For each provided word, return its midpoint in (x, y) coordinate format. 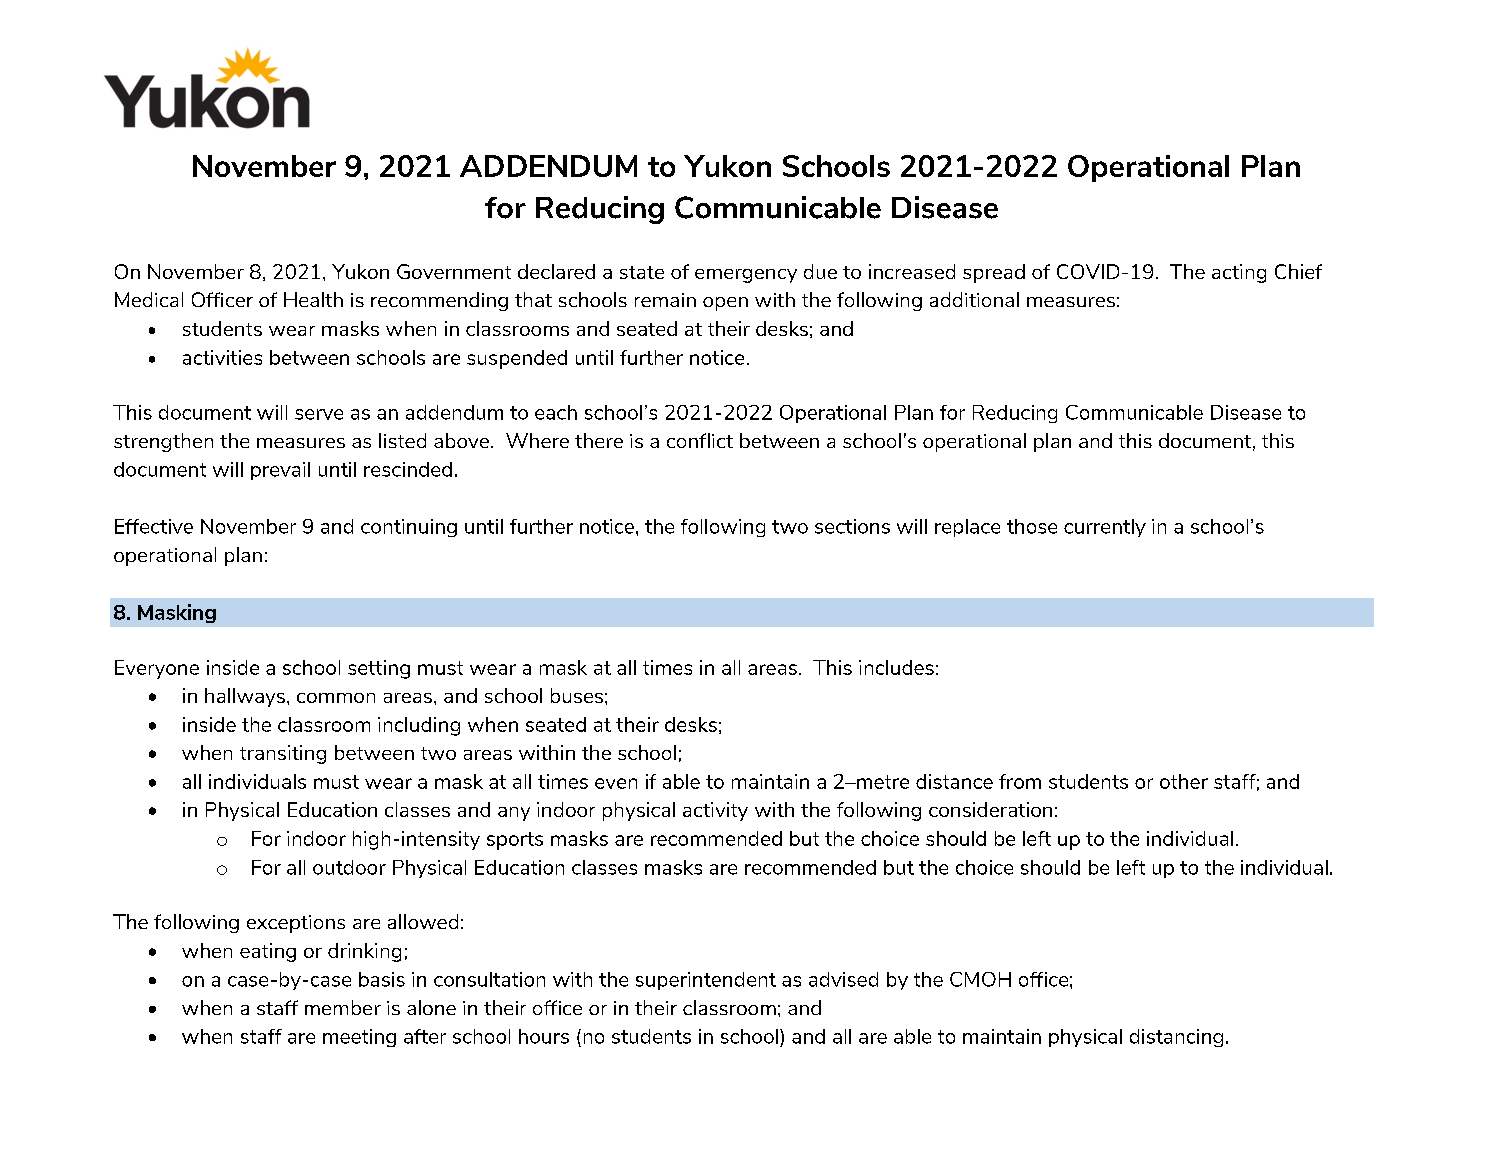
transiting (283, 754)
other (1184, 781)
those (1032, 526)
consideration (990, 809)
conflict (700, 440)
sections (852, 526)
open (725, 304)
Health (313, 299)
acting (1239, 273)
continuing (409, 528)
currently (1105, 528)
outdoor (349, 867)
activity (715, 811)
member (343, 1007)
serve (319, 414)
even (616, 783)
